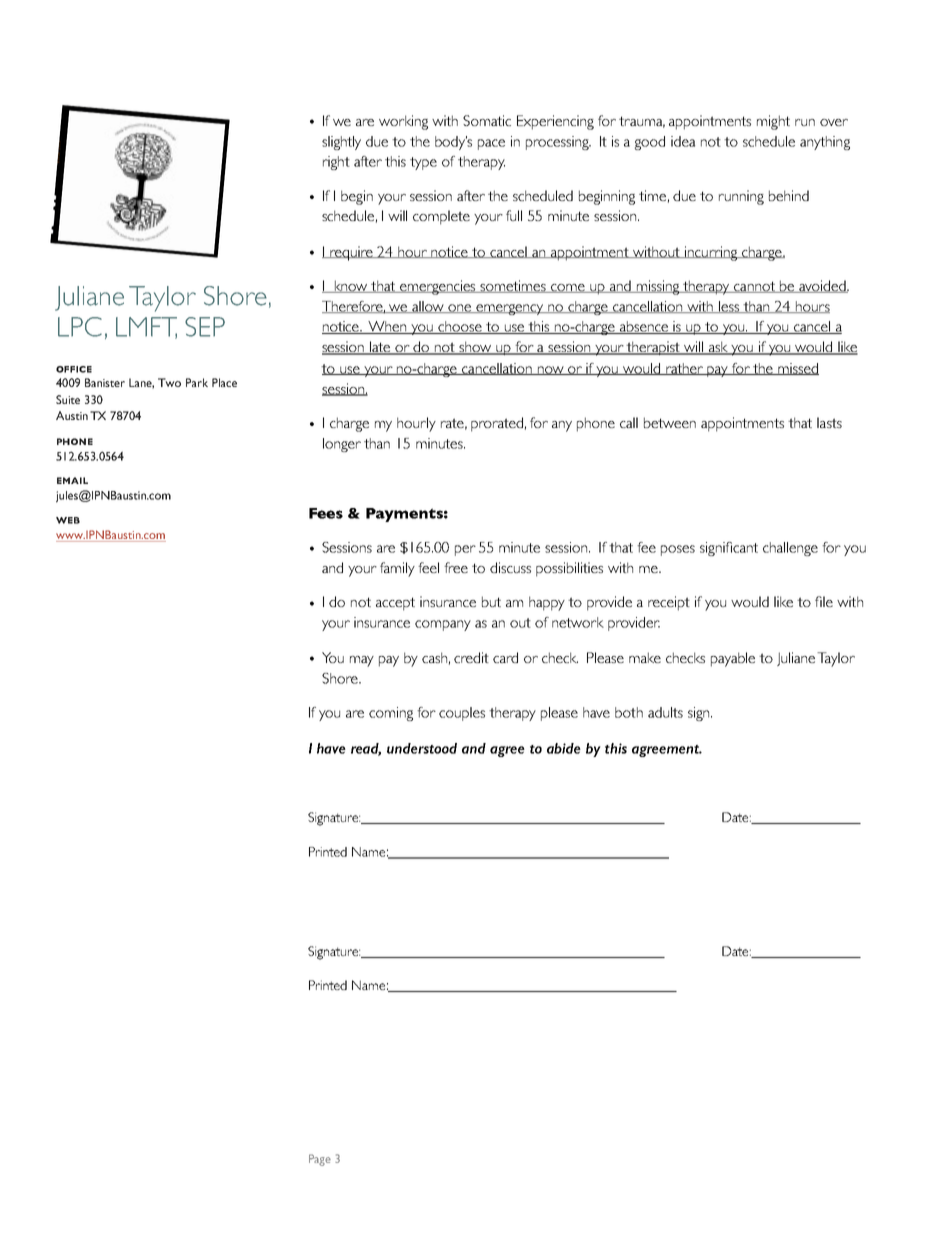 Image resolution: width=952 pixels, height=1233 pixels. Describe the element at coordinates (773, 122) in the image. I see `might` at that location.
